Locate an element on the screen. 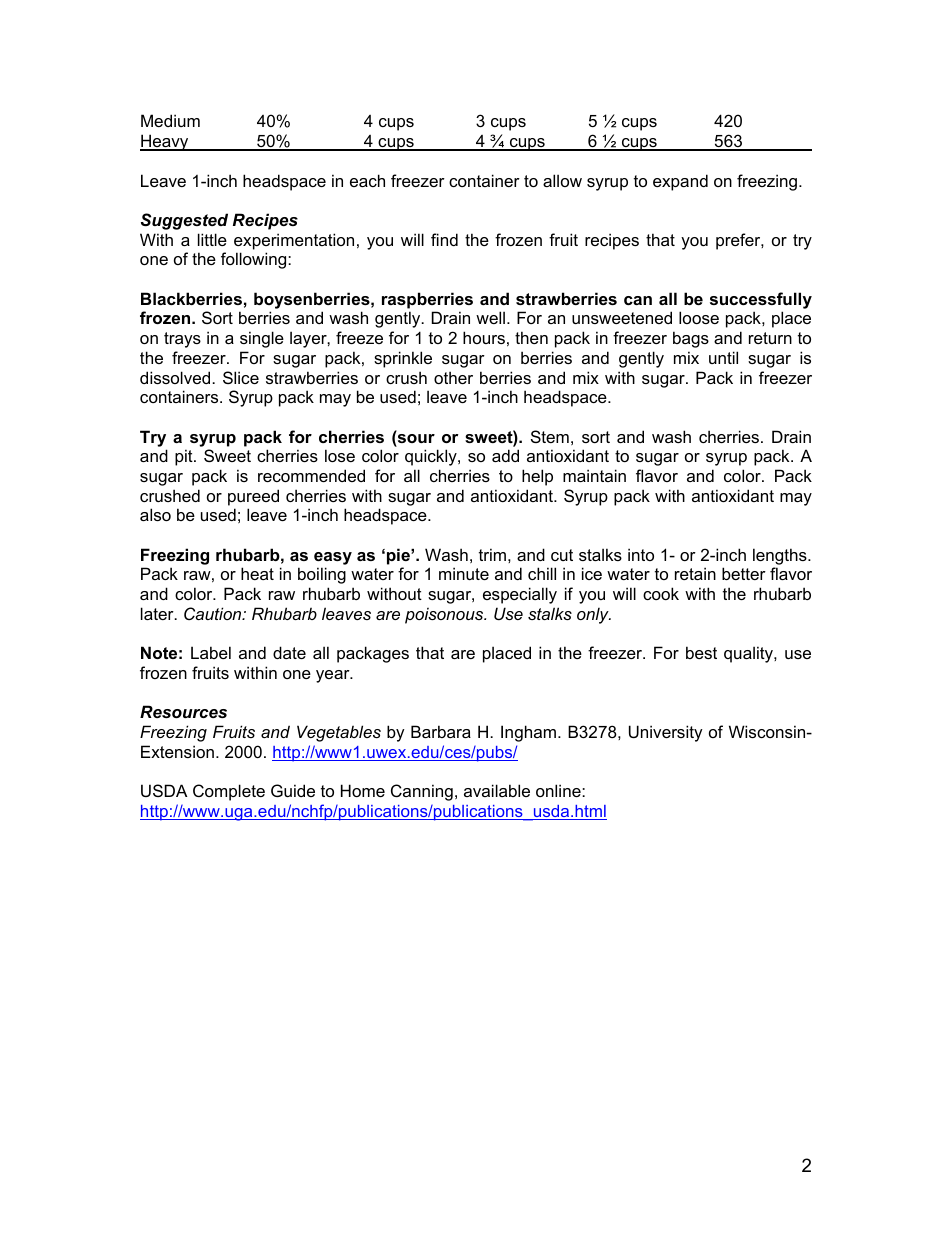  maintain is located at coordinates (594, 475).
